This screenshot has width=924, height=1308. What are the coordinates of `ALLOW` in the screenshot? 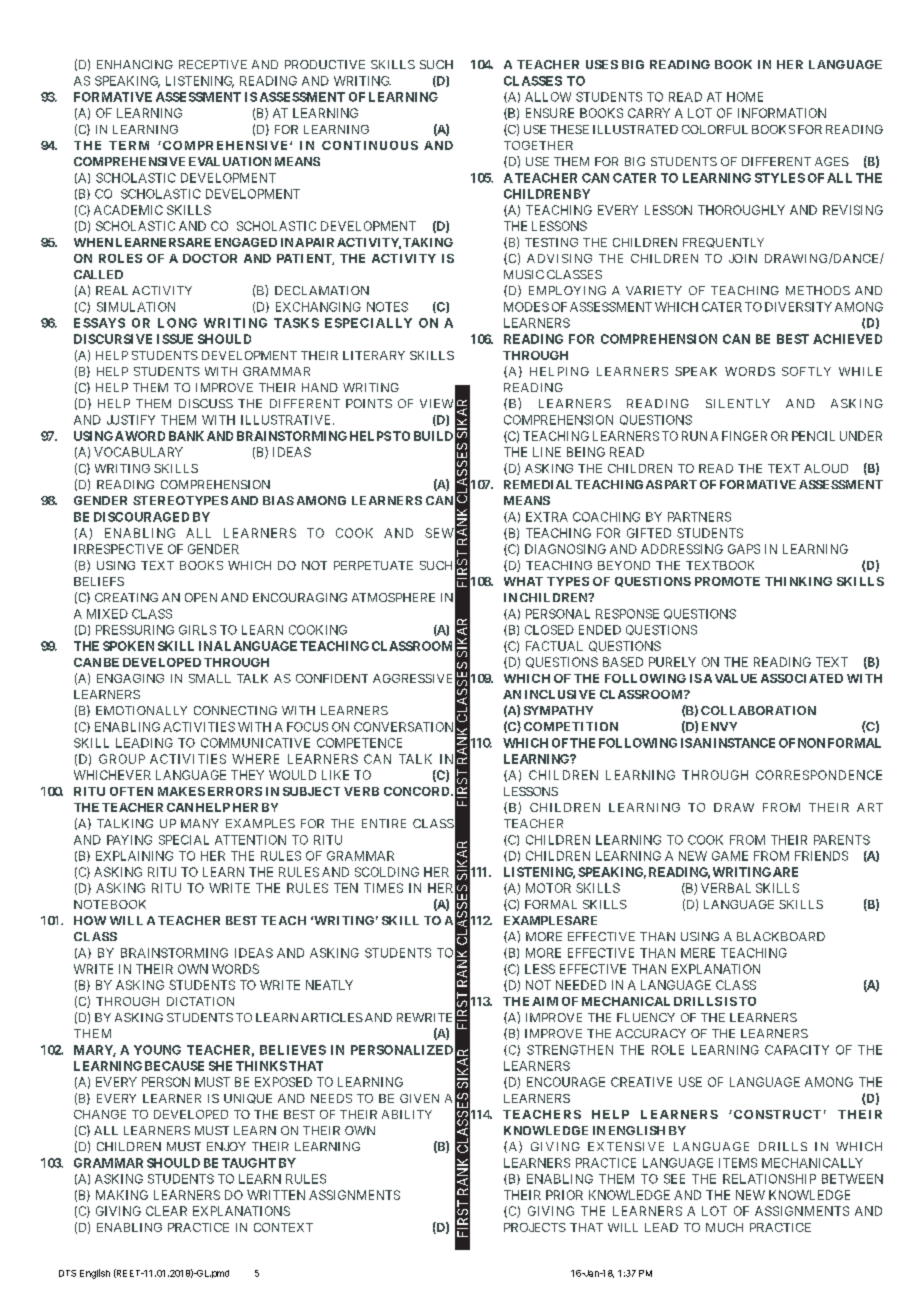 It's located at (548, 97).
